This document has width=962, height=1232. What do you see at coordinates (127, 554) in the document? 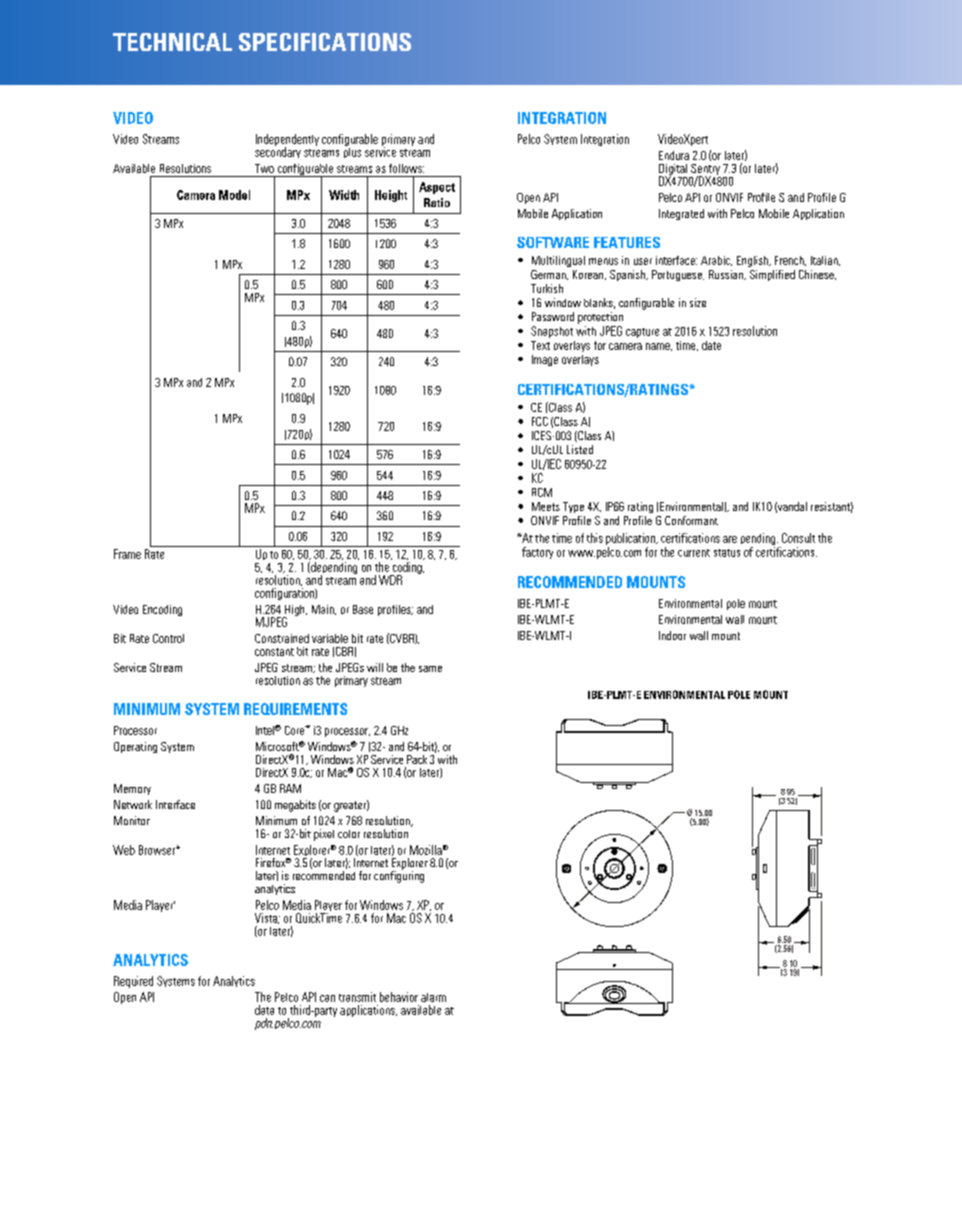
I see `Frame` at bounding box center [127, 554].
